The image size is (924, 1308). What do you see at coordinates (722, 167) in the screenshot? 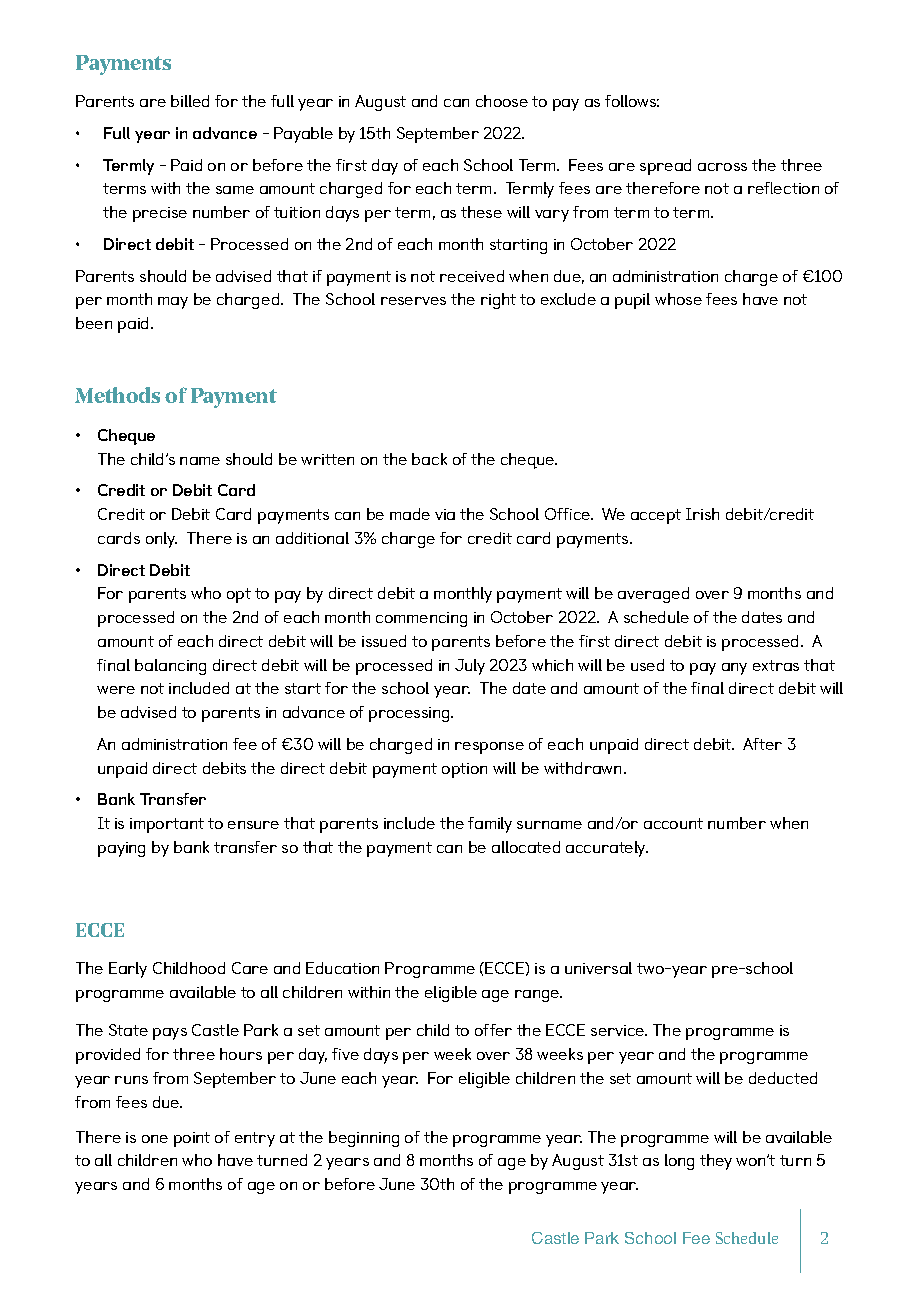
I see `across` at bounding box center [722, 167].
